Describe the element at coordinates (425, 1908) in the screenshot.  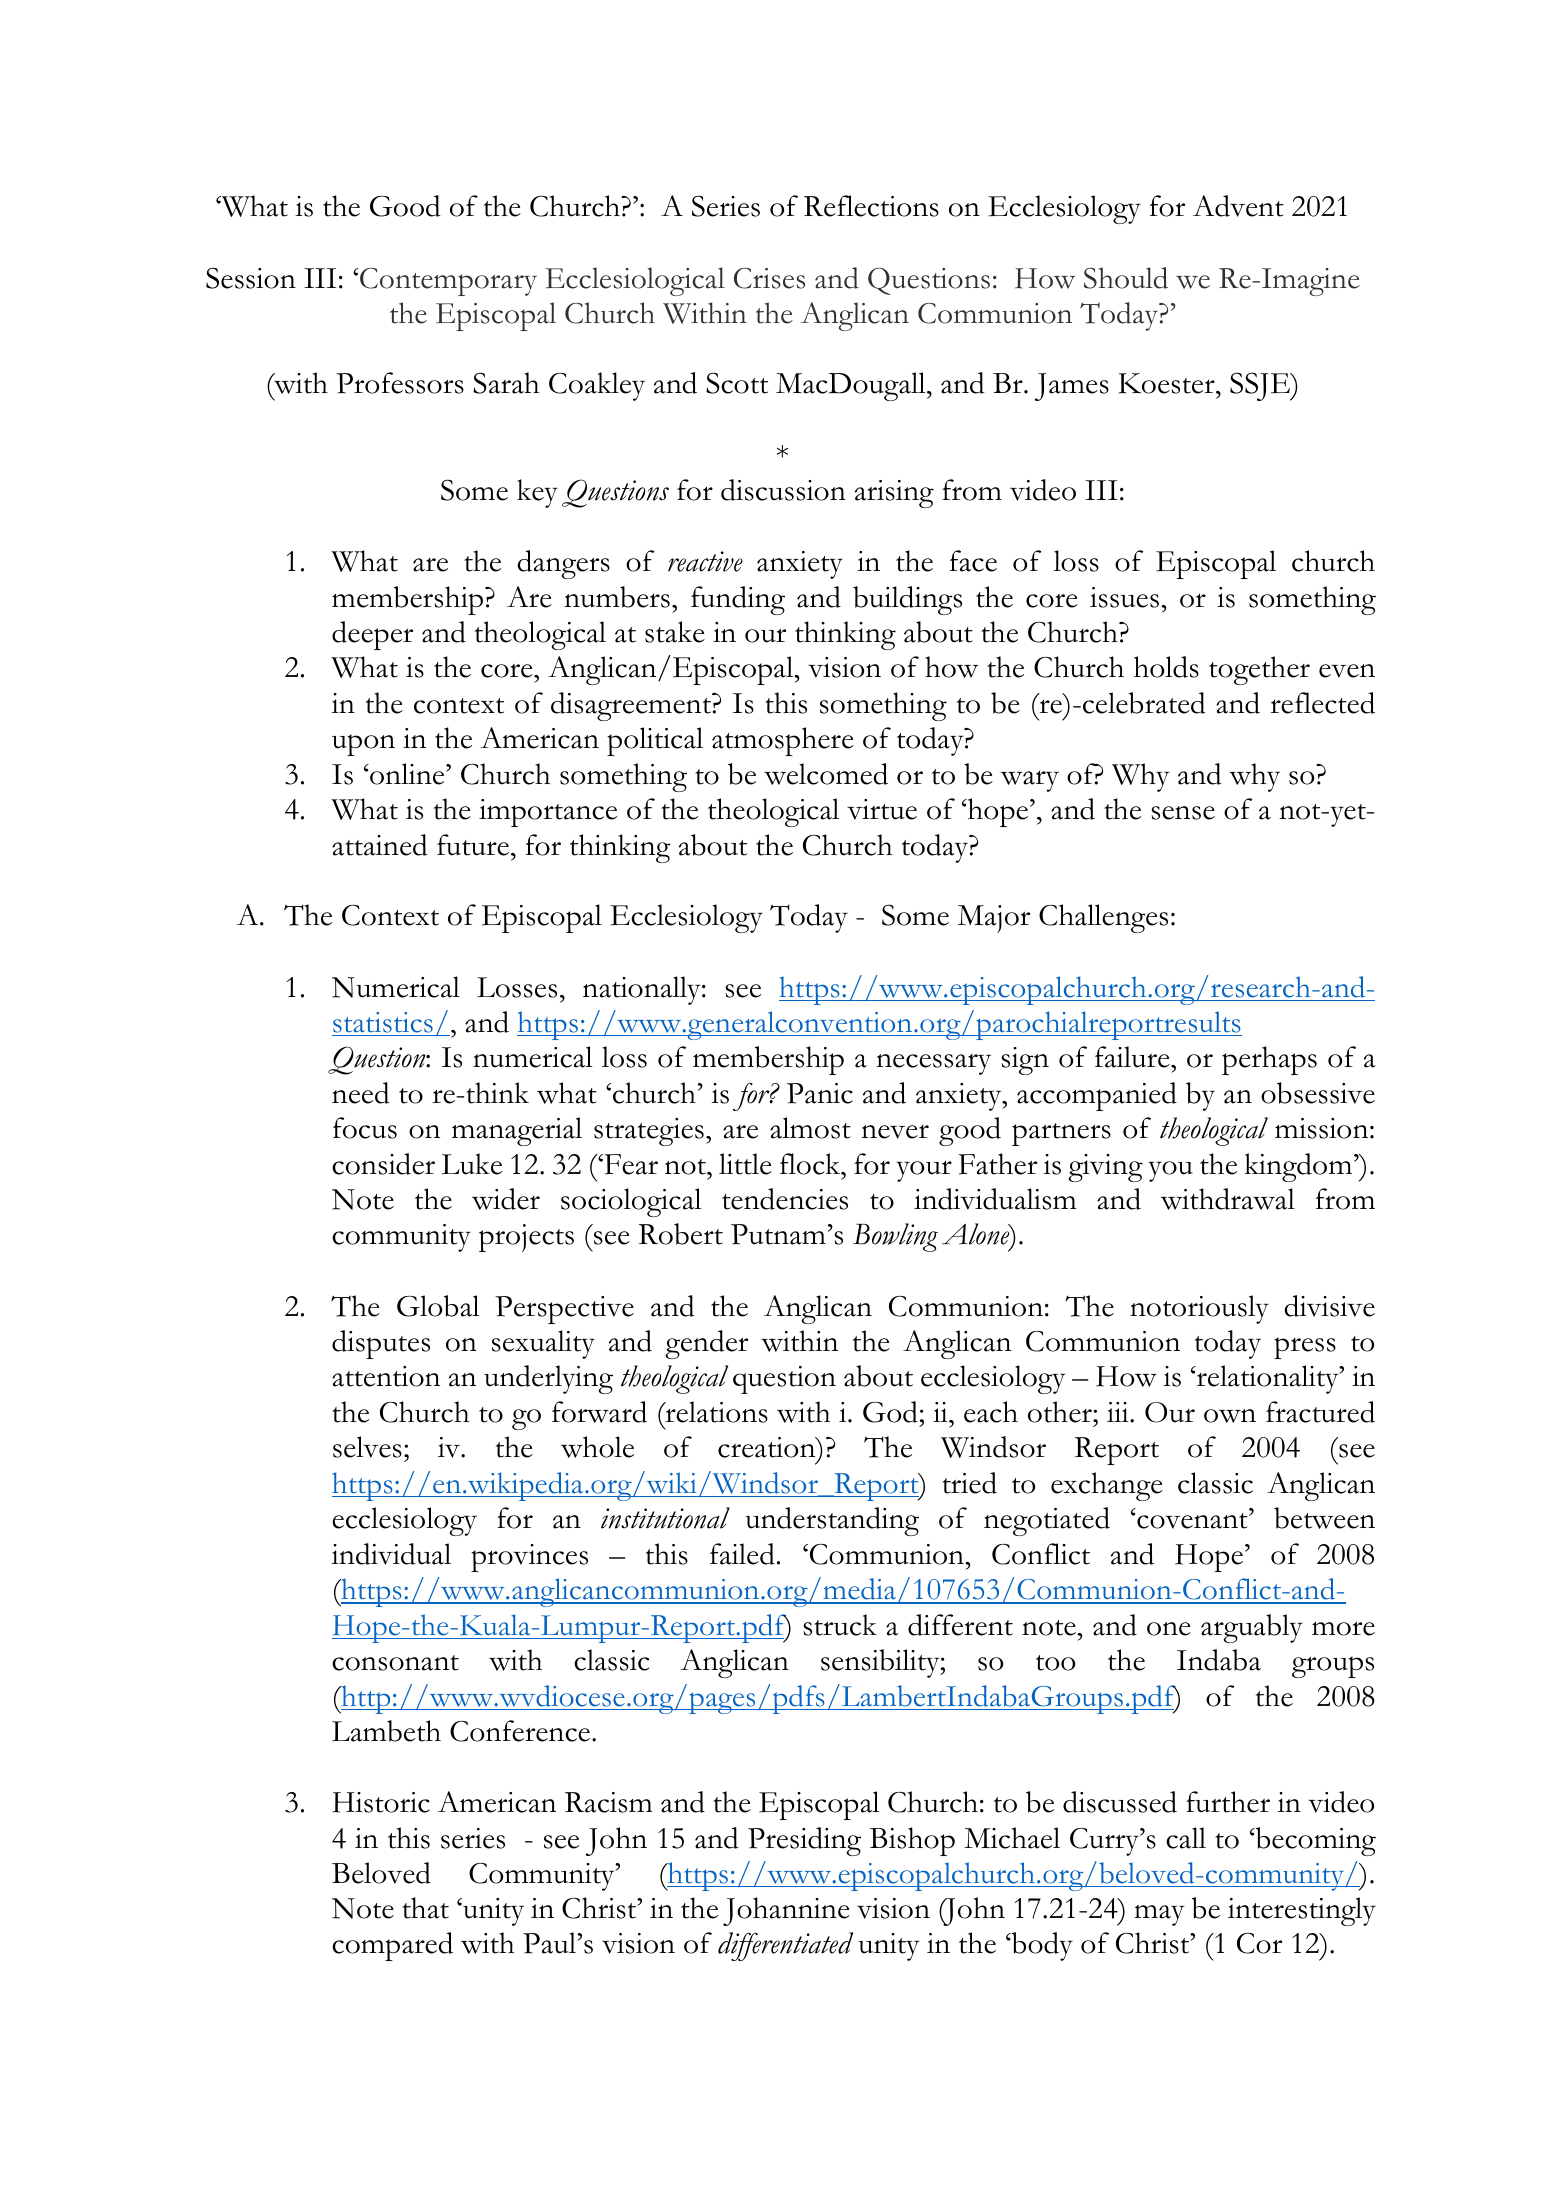
I see `that` at that location.
